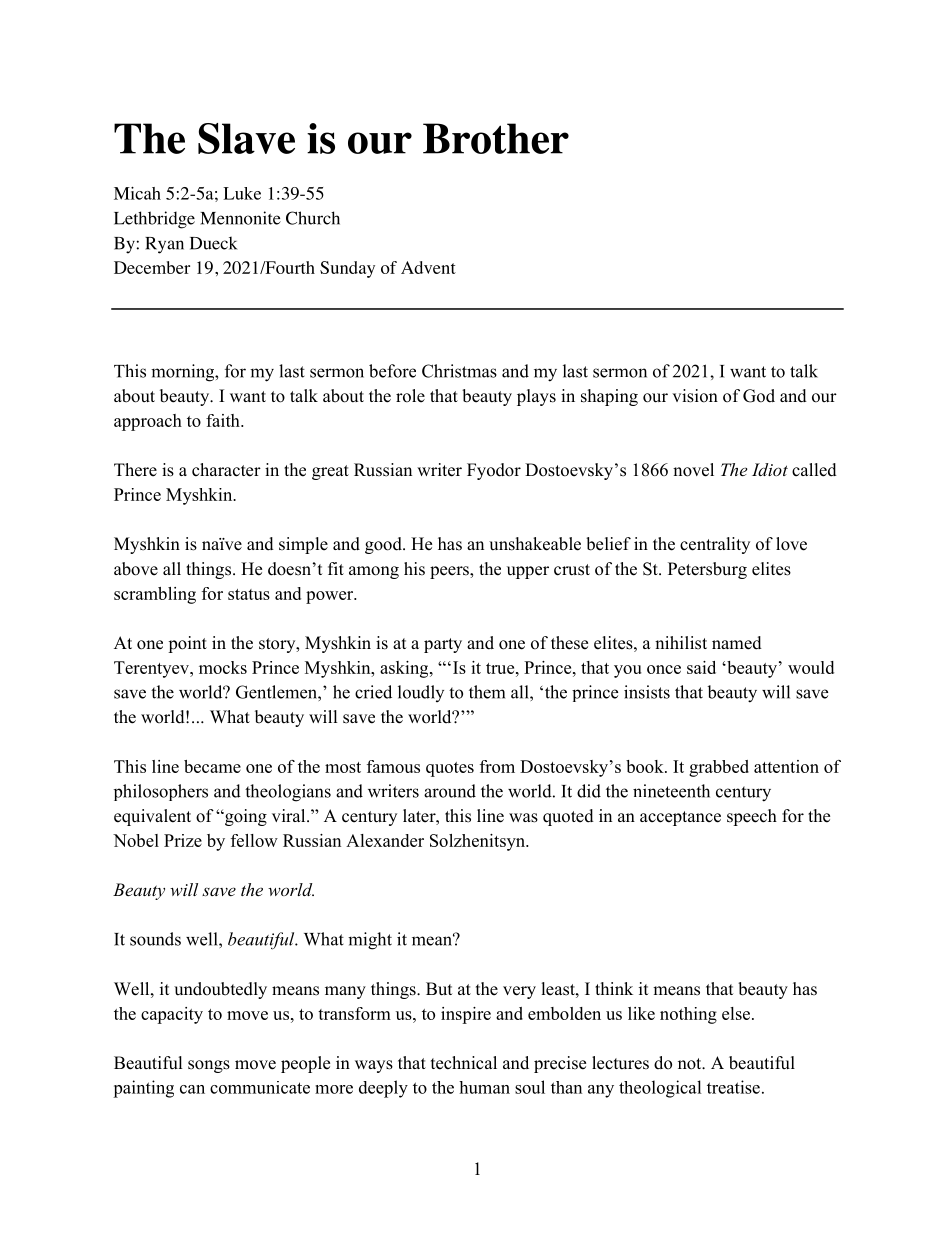 The width and height of the image is (952, 1233). What do you see at coordinates (497, 766) in the image?
I see `from` at bounding box center [497, 766].
